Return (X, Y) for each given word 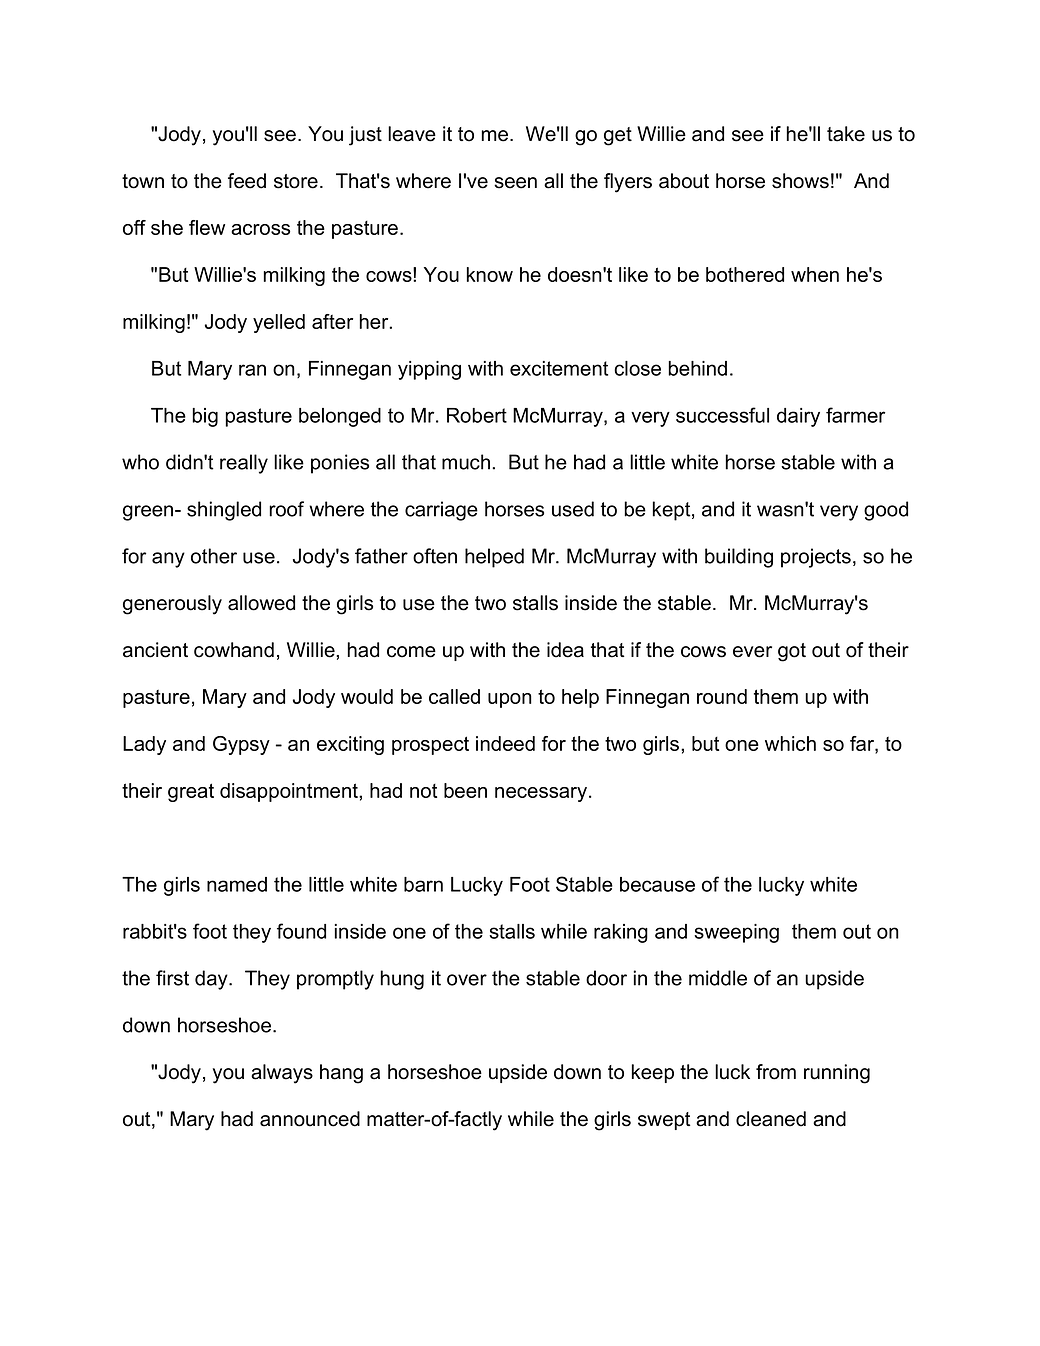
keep (653, 1073)
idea (565, 650)
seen (515, 183)
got (792, 652)
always (282, 1074)
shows (800, 181)
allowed (261, 603)
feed (247, 181)
